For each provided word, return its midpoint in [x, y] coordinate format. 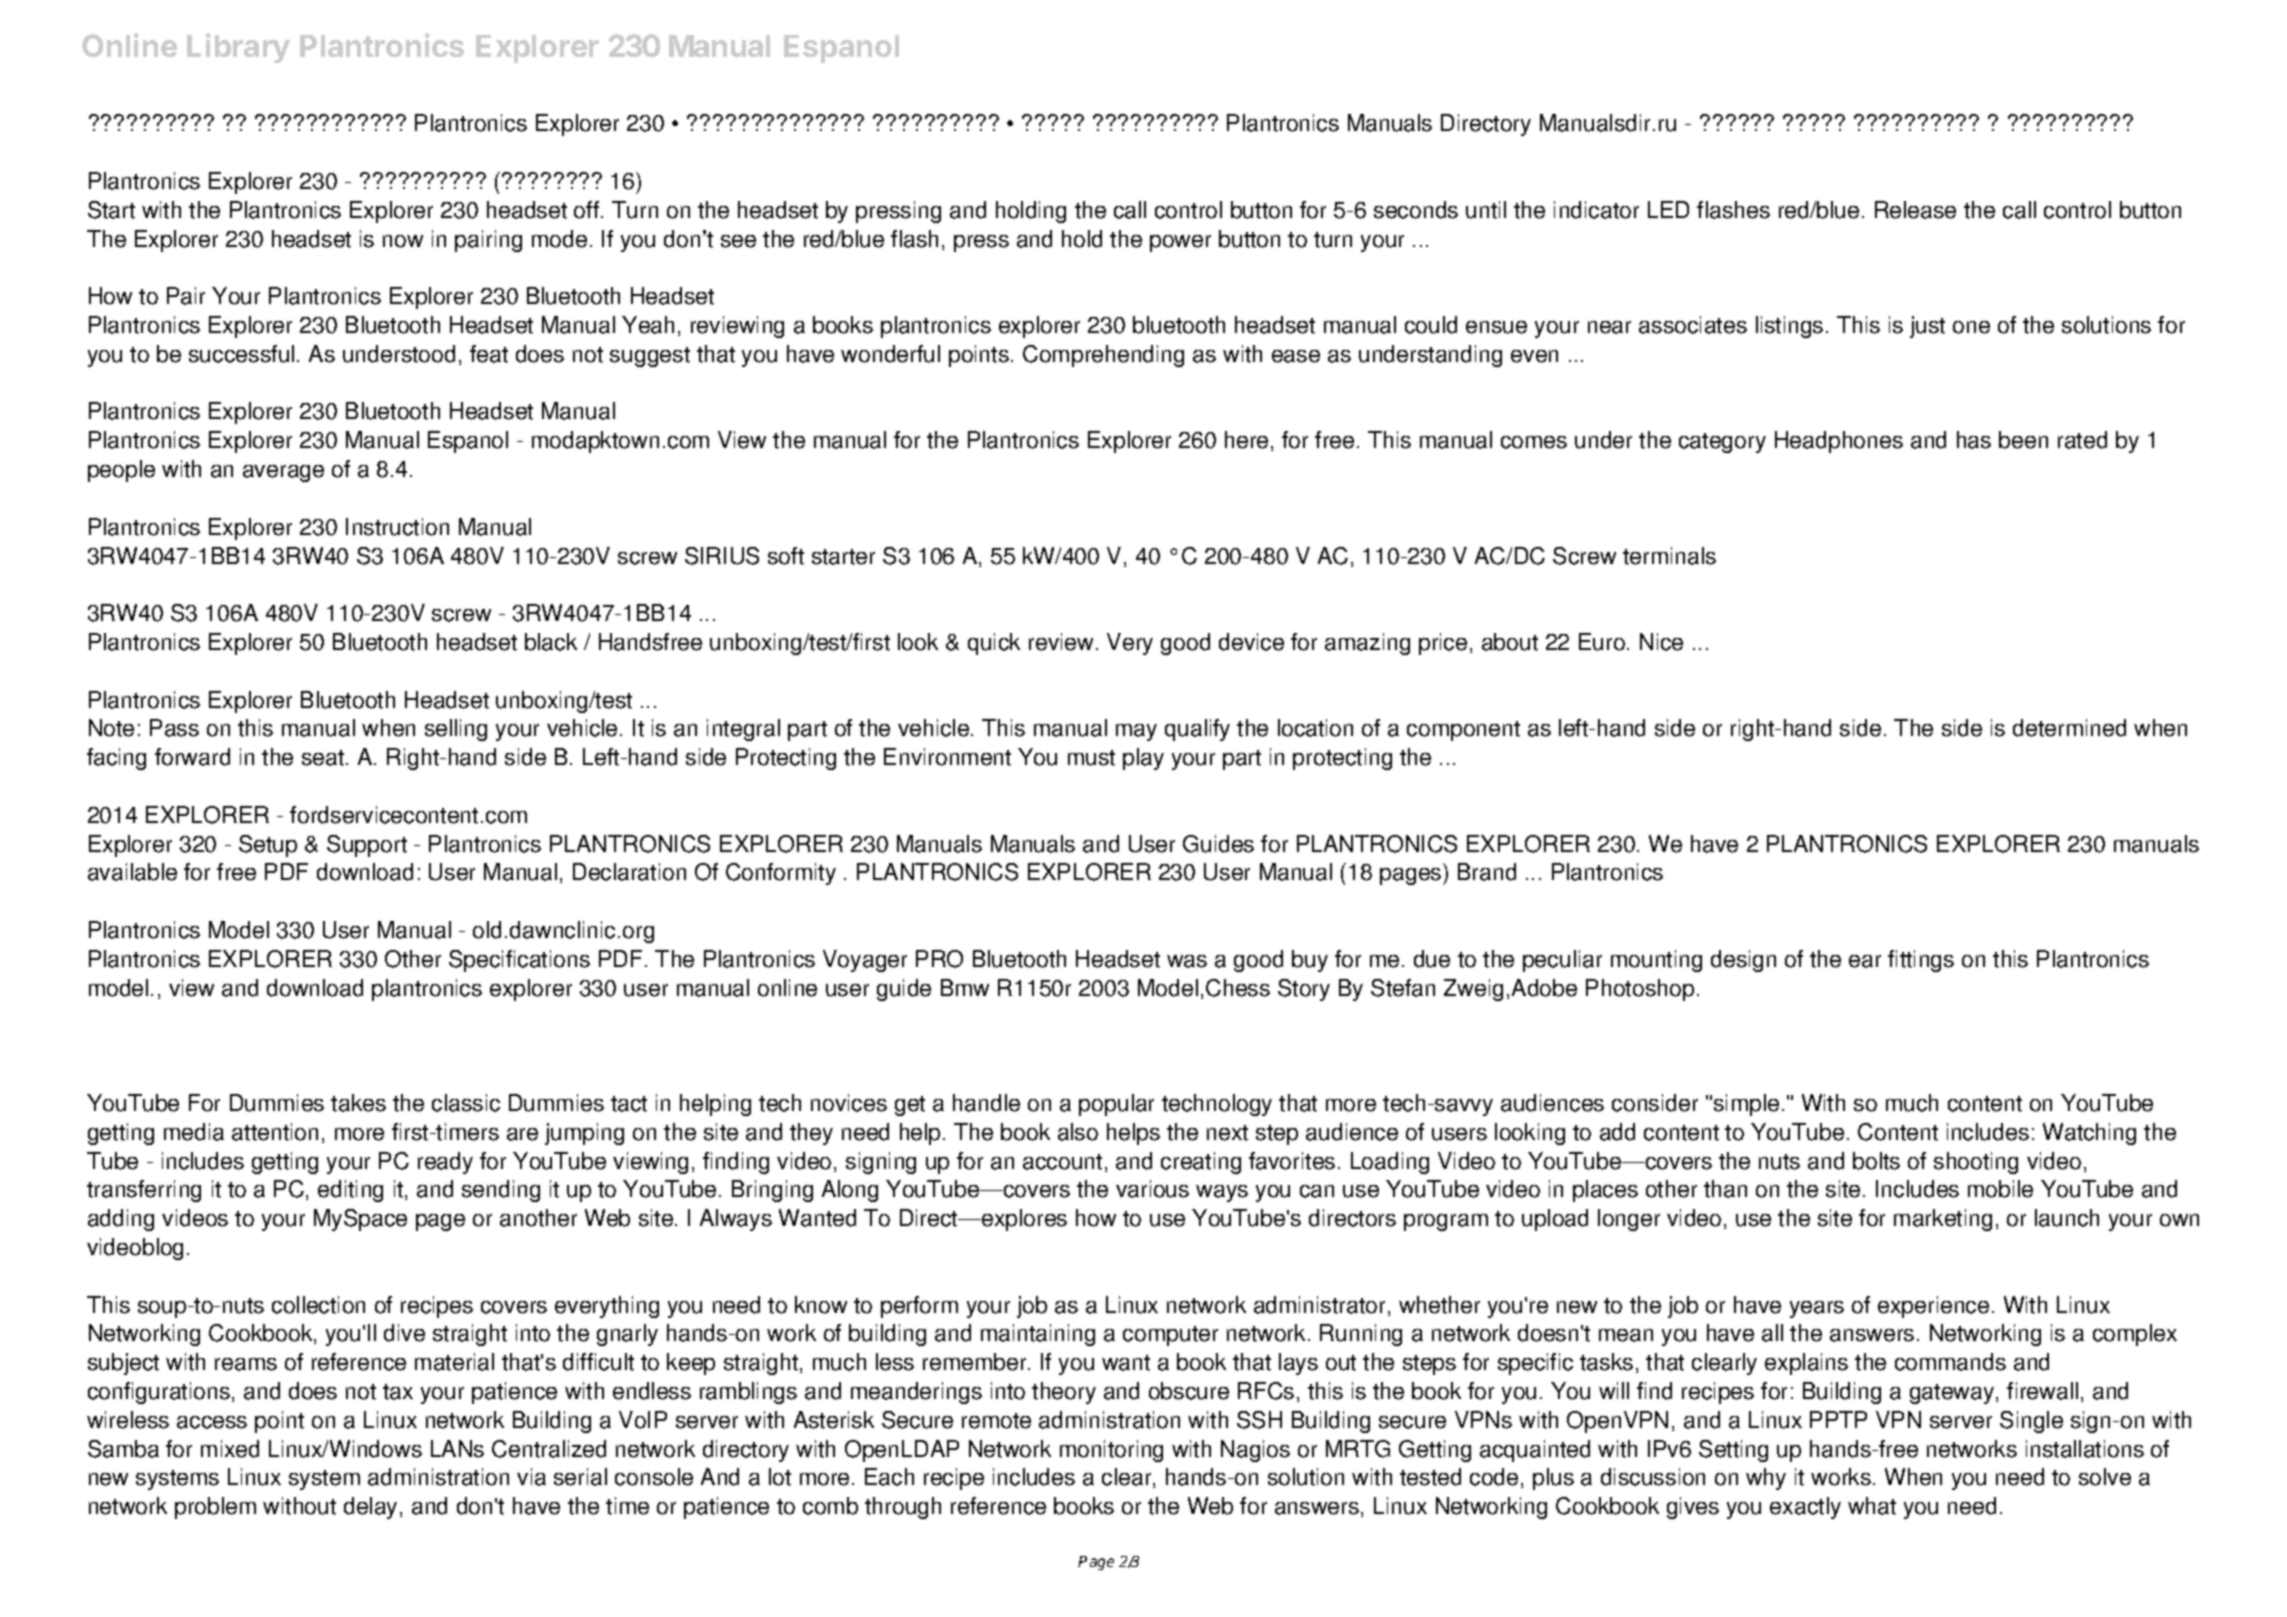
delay [370, 1508]
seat [324, 758]
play [1143, 759]
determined [2069, 728]
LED [1668, 209]
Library [238, 48]
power [1180, 243]
